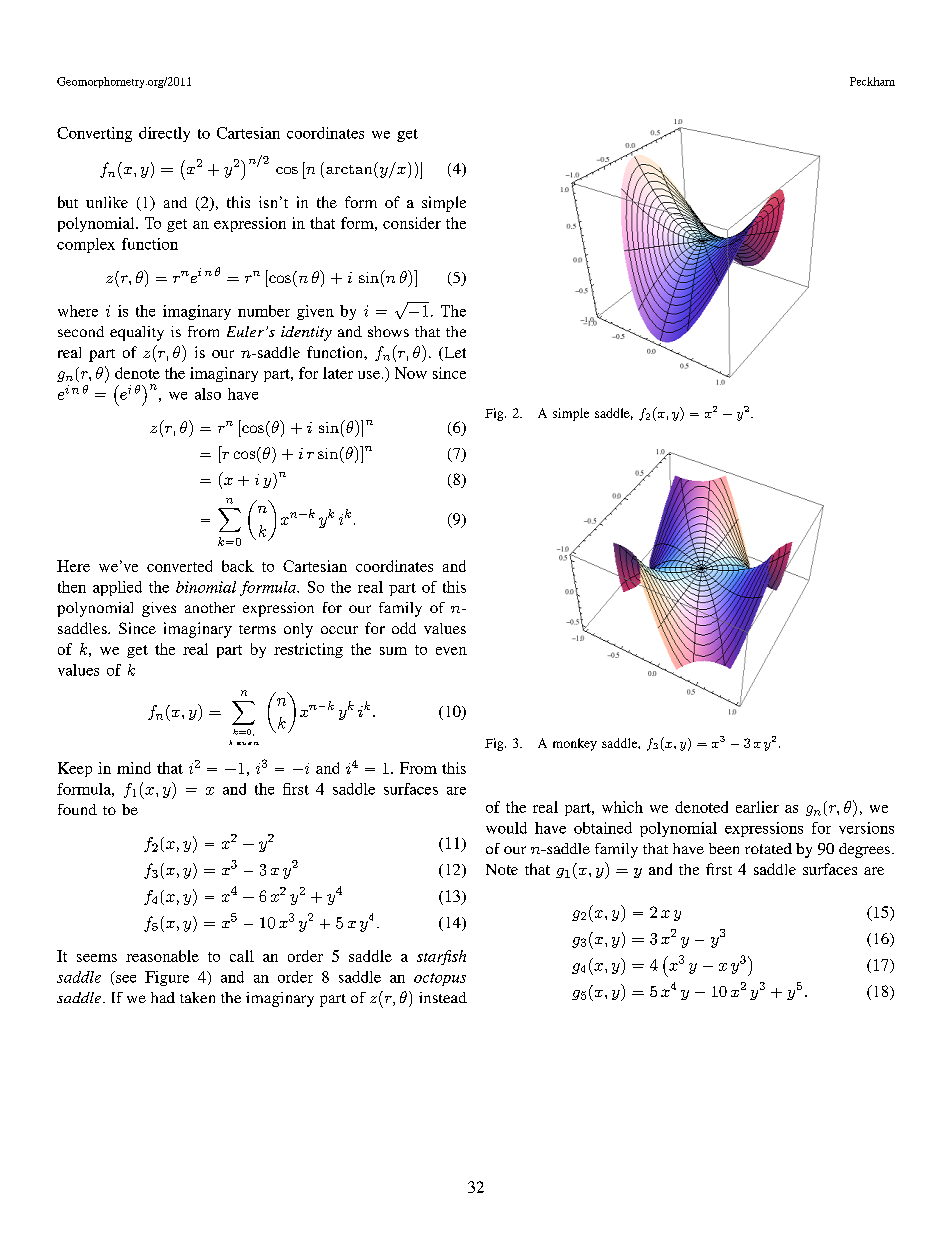  What do you see at coordinates (164, 134) in the document?
I see `directly` at bounding box center [164, 134].
